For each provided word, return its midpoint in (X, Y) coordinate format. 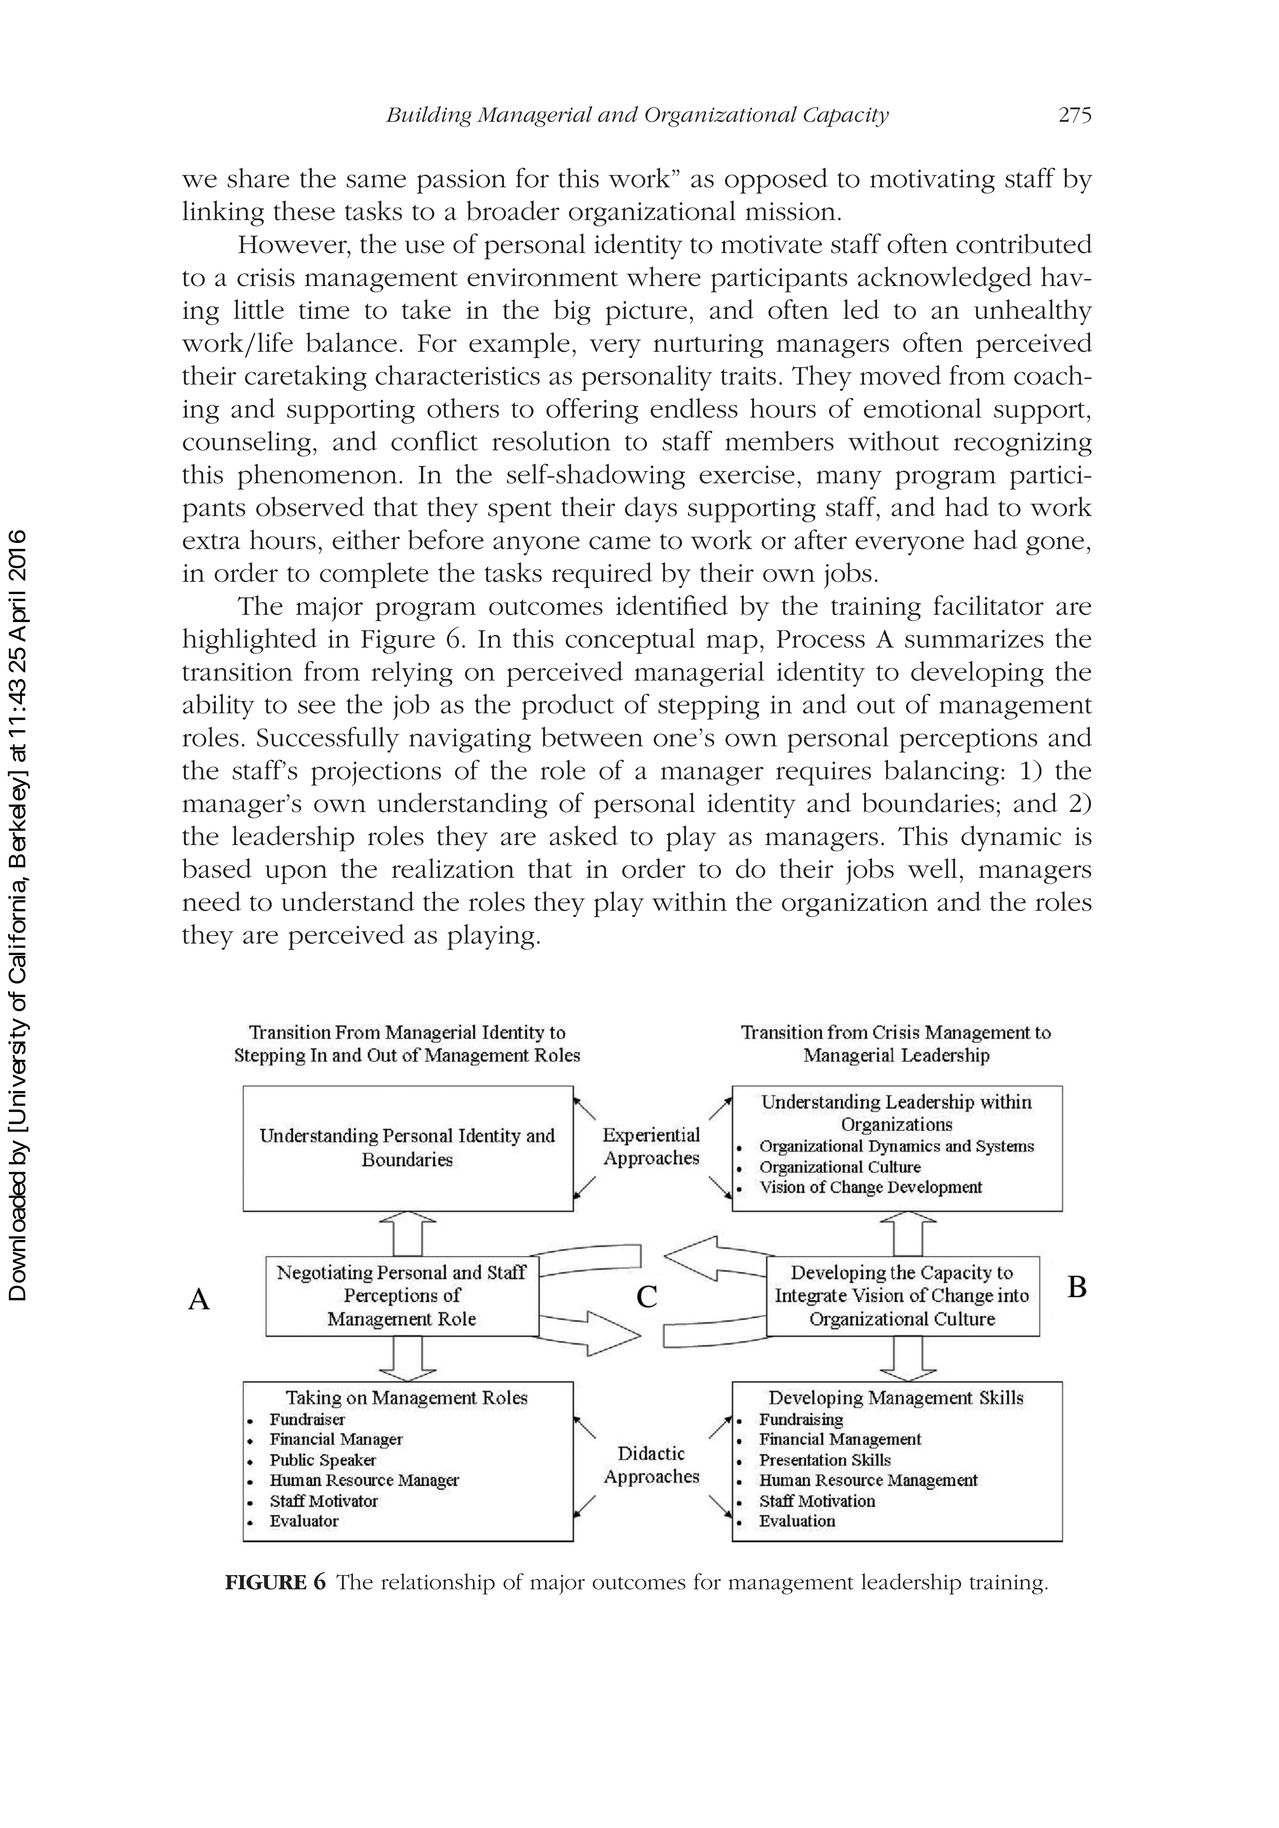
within (689, 901)
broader (513, 210)
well (932, 868)
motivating (932, 181)
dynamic (1011, 838)
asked (584, 835)
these (304, 210)
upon (296, 874)
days (651, 509)
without (893, 441)
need (212, 901)
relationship (438, 1584)
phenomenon (319, 477)
